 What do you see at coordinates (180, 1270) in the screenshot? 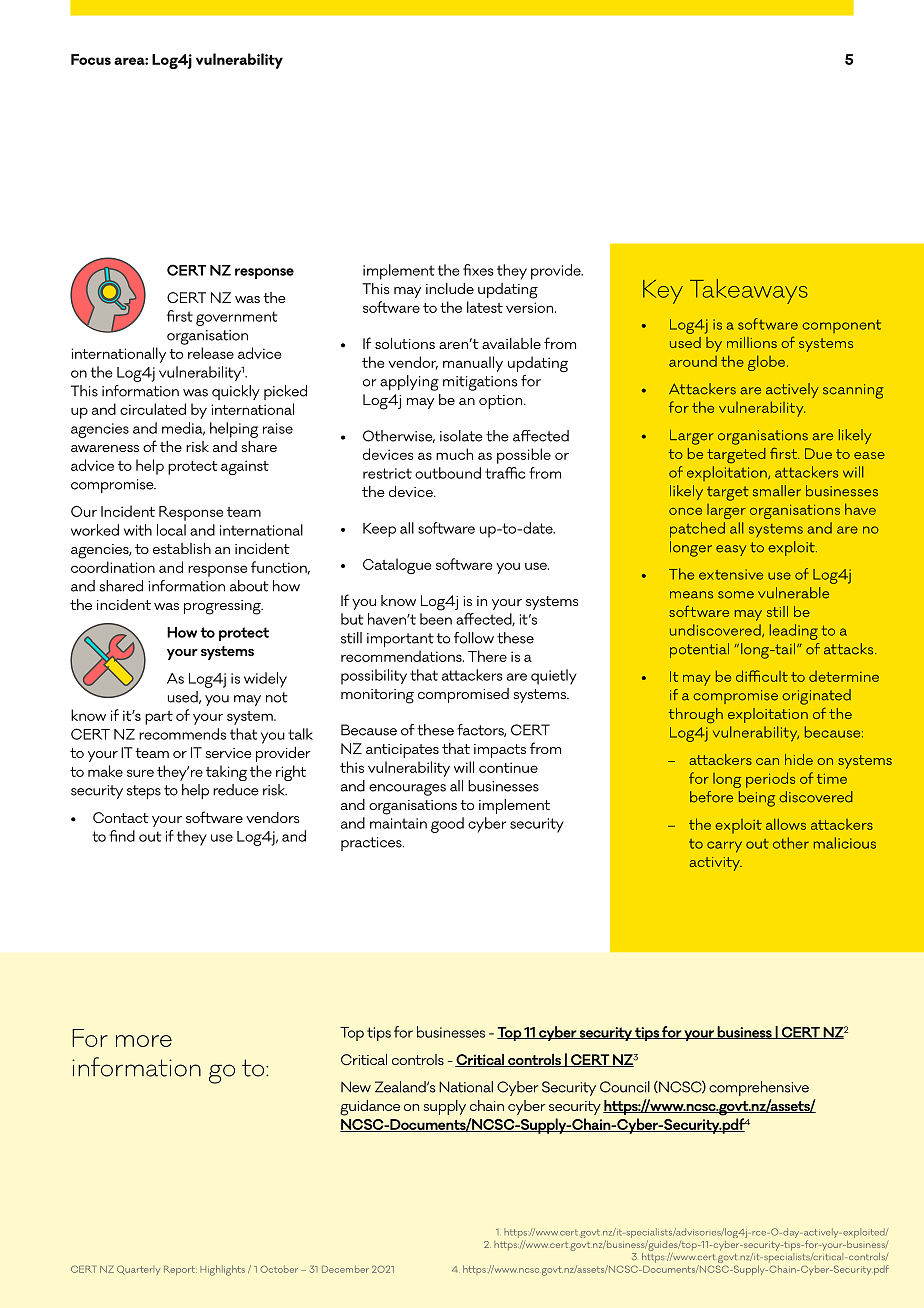
I see `Report` at bounding box center [180, 1270].
